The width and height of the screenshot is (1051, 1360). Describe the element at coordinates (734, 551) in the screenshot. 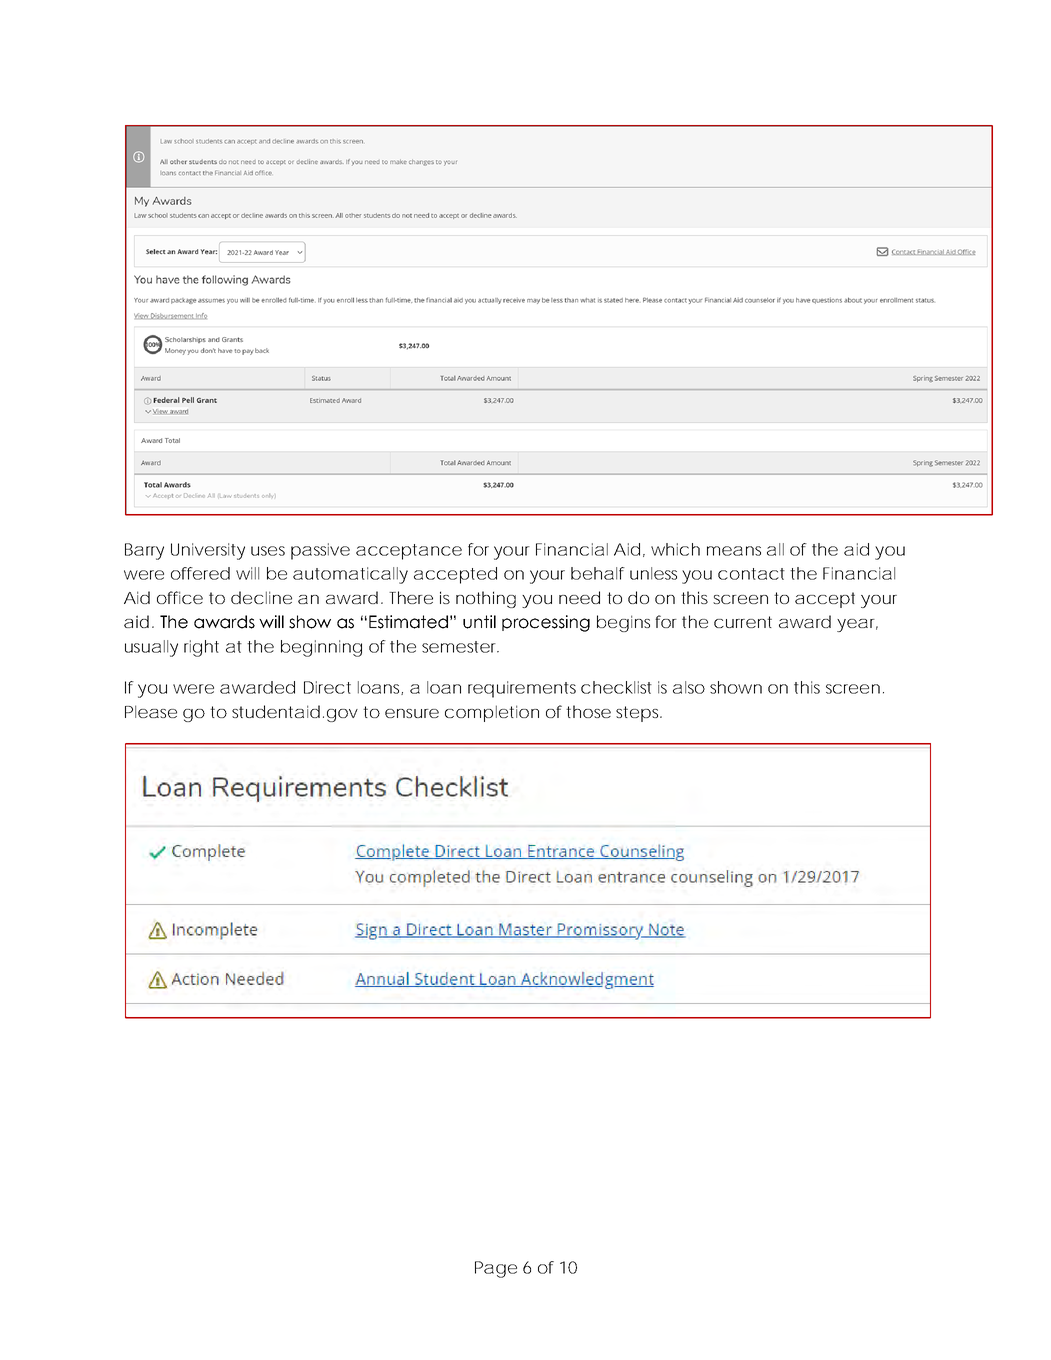

I see `means` at that location.
